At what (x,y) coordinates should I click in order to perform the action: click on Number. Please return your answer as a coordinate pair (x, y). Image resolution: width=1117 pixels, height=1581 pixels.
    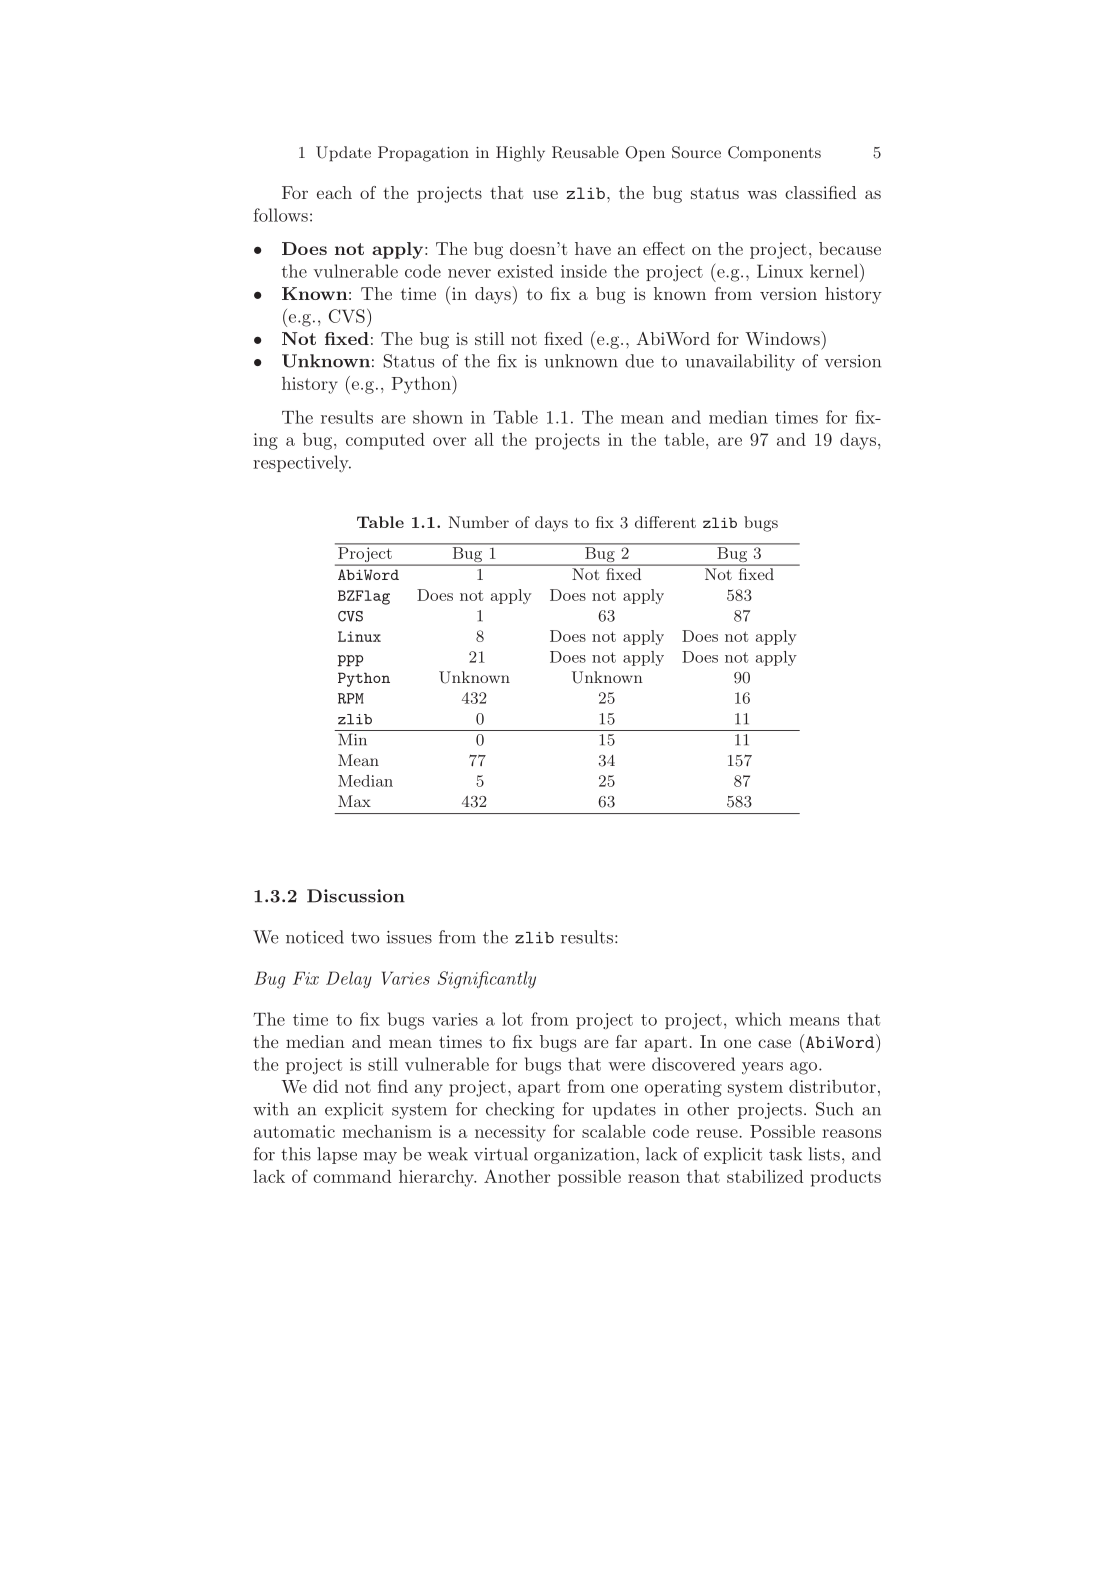
    Looking at the image, I should click on (479, 522).
